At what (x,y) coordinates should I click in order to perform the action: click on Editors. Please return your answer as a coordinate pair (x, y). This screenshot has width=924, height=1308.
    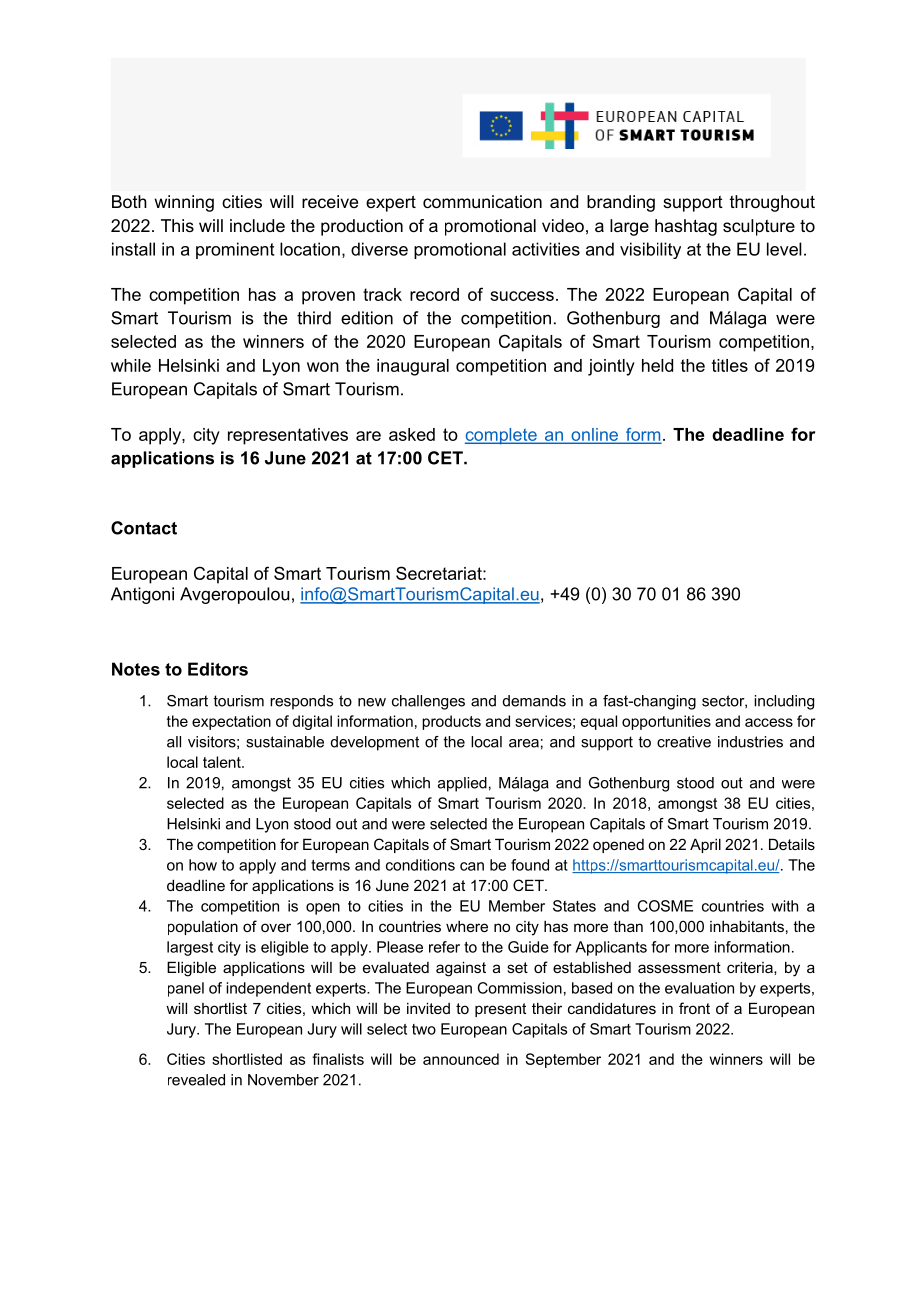
    Looking at the image, I should click on (218, 669).
